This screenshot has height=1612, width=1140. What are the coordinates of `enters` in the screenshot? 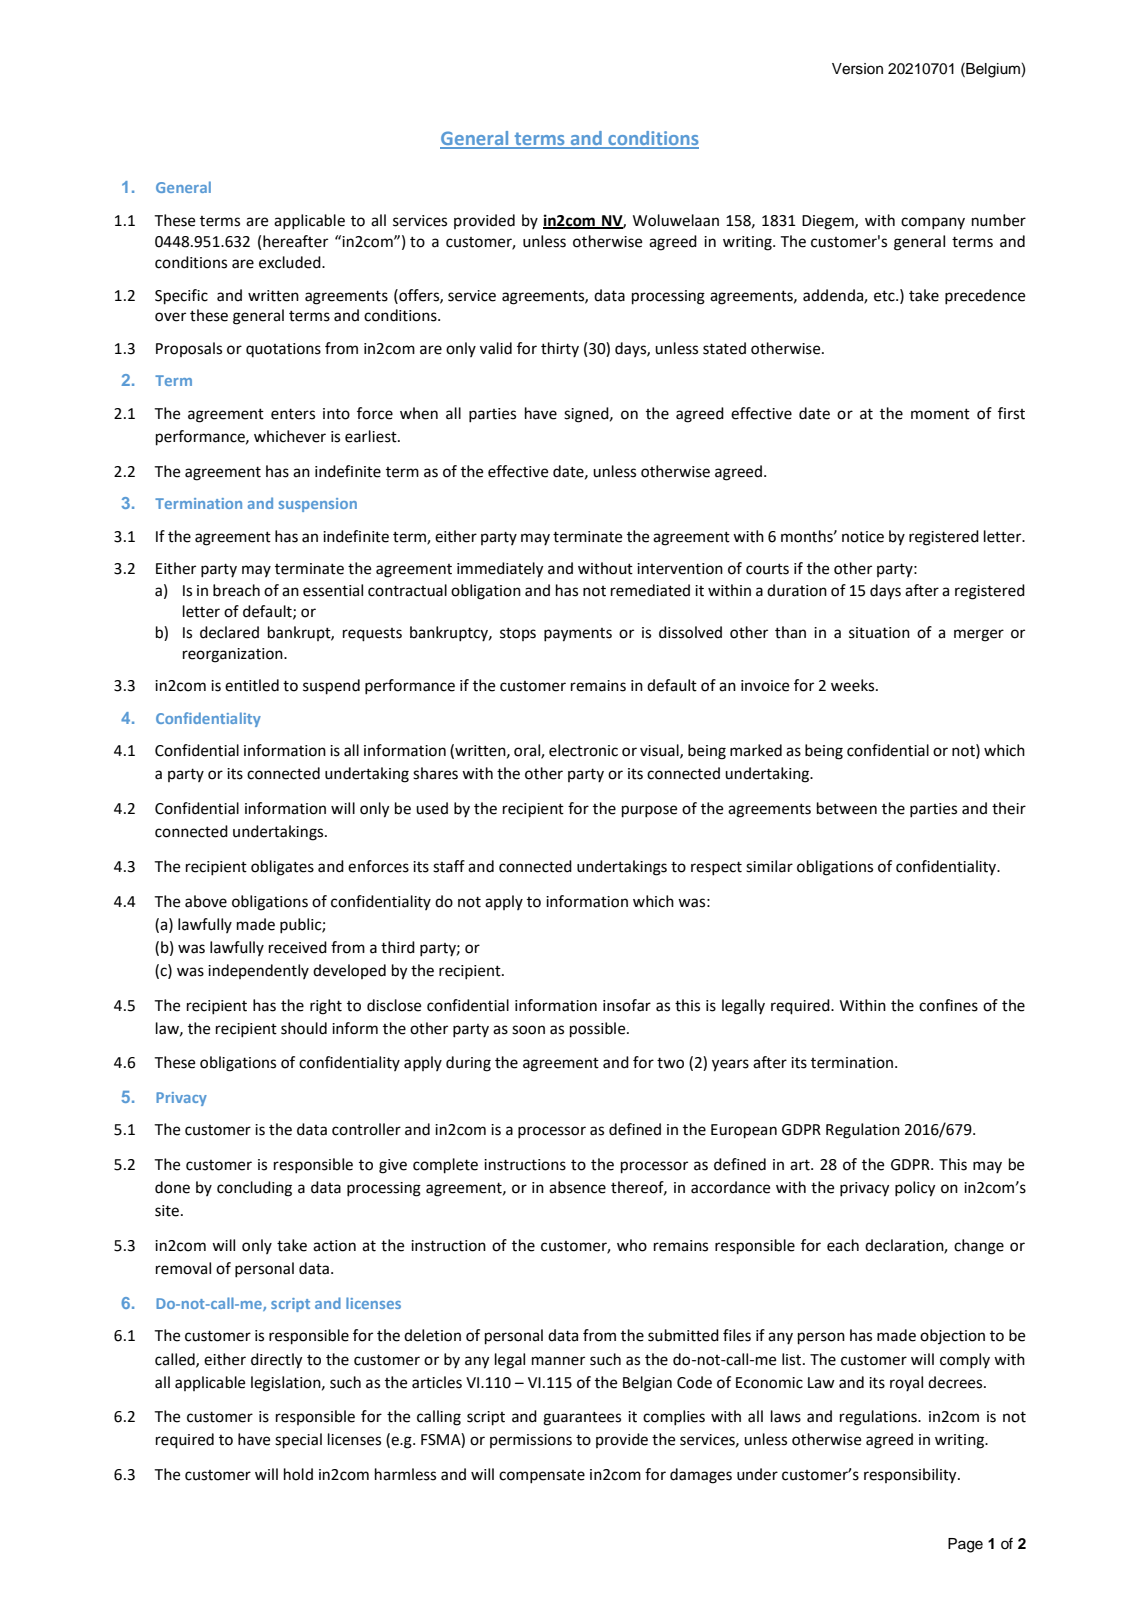 It's located at (293, 414).
